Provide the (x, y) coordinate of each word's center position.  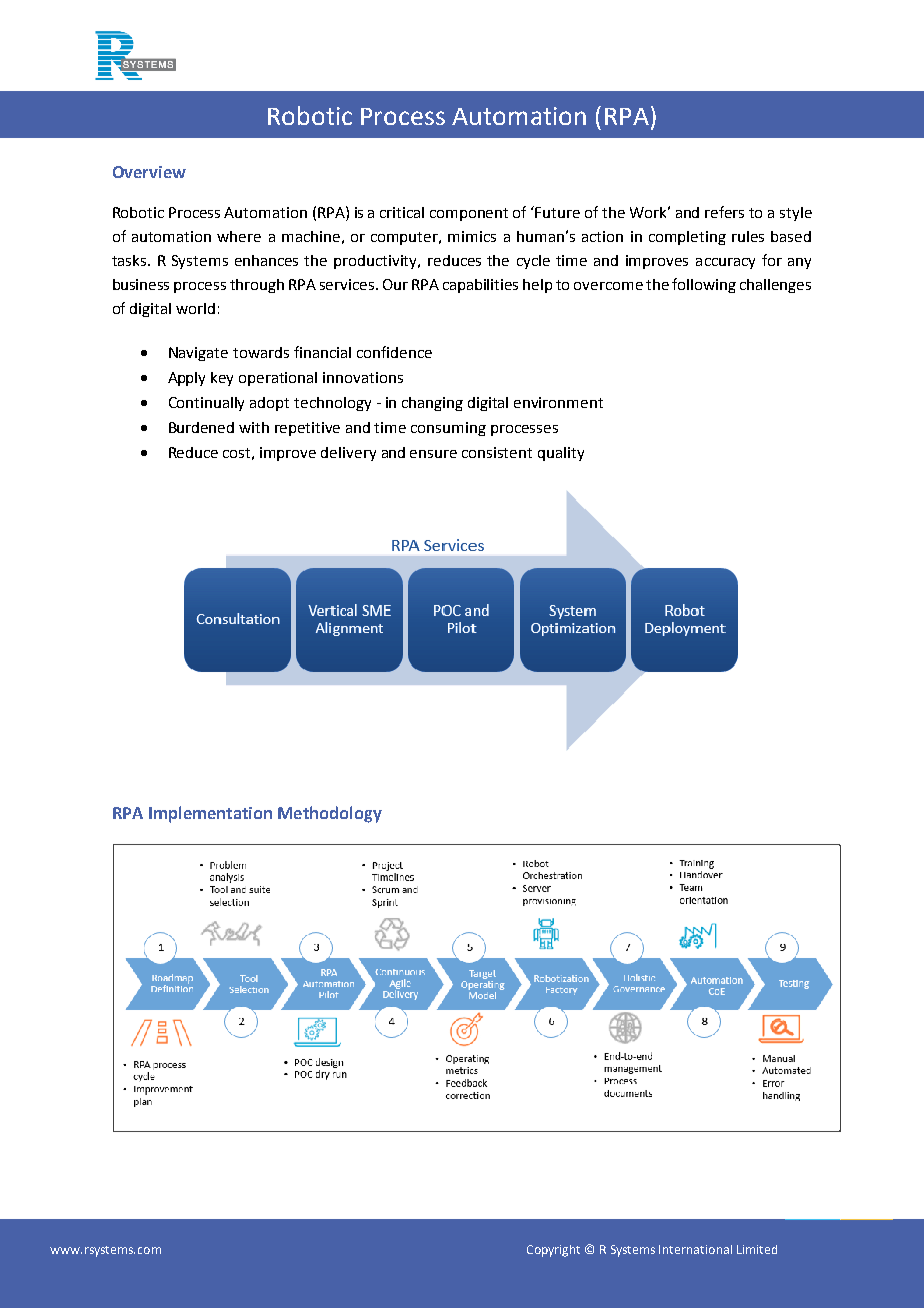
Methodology (330, 814)
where (239, 236)
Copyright (553, 1251)
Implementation (210, 814)
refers (724, 212)
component (469, 214)
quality (561, 454)
